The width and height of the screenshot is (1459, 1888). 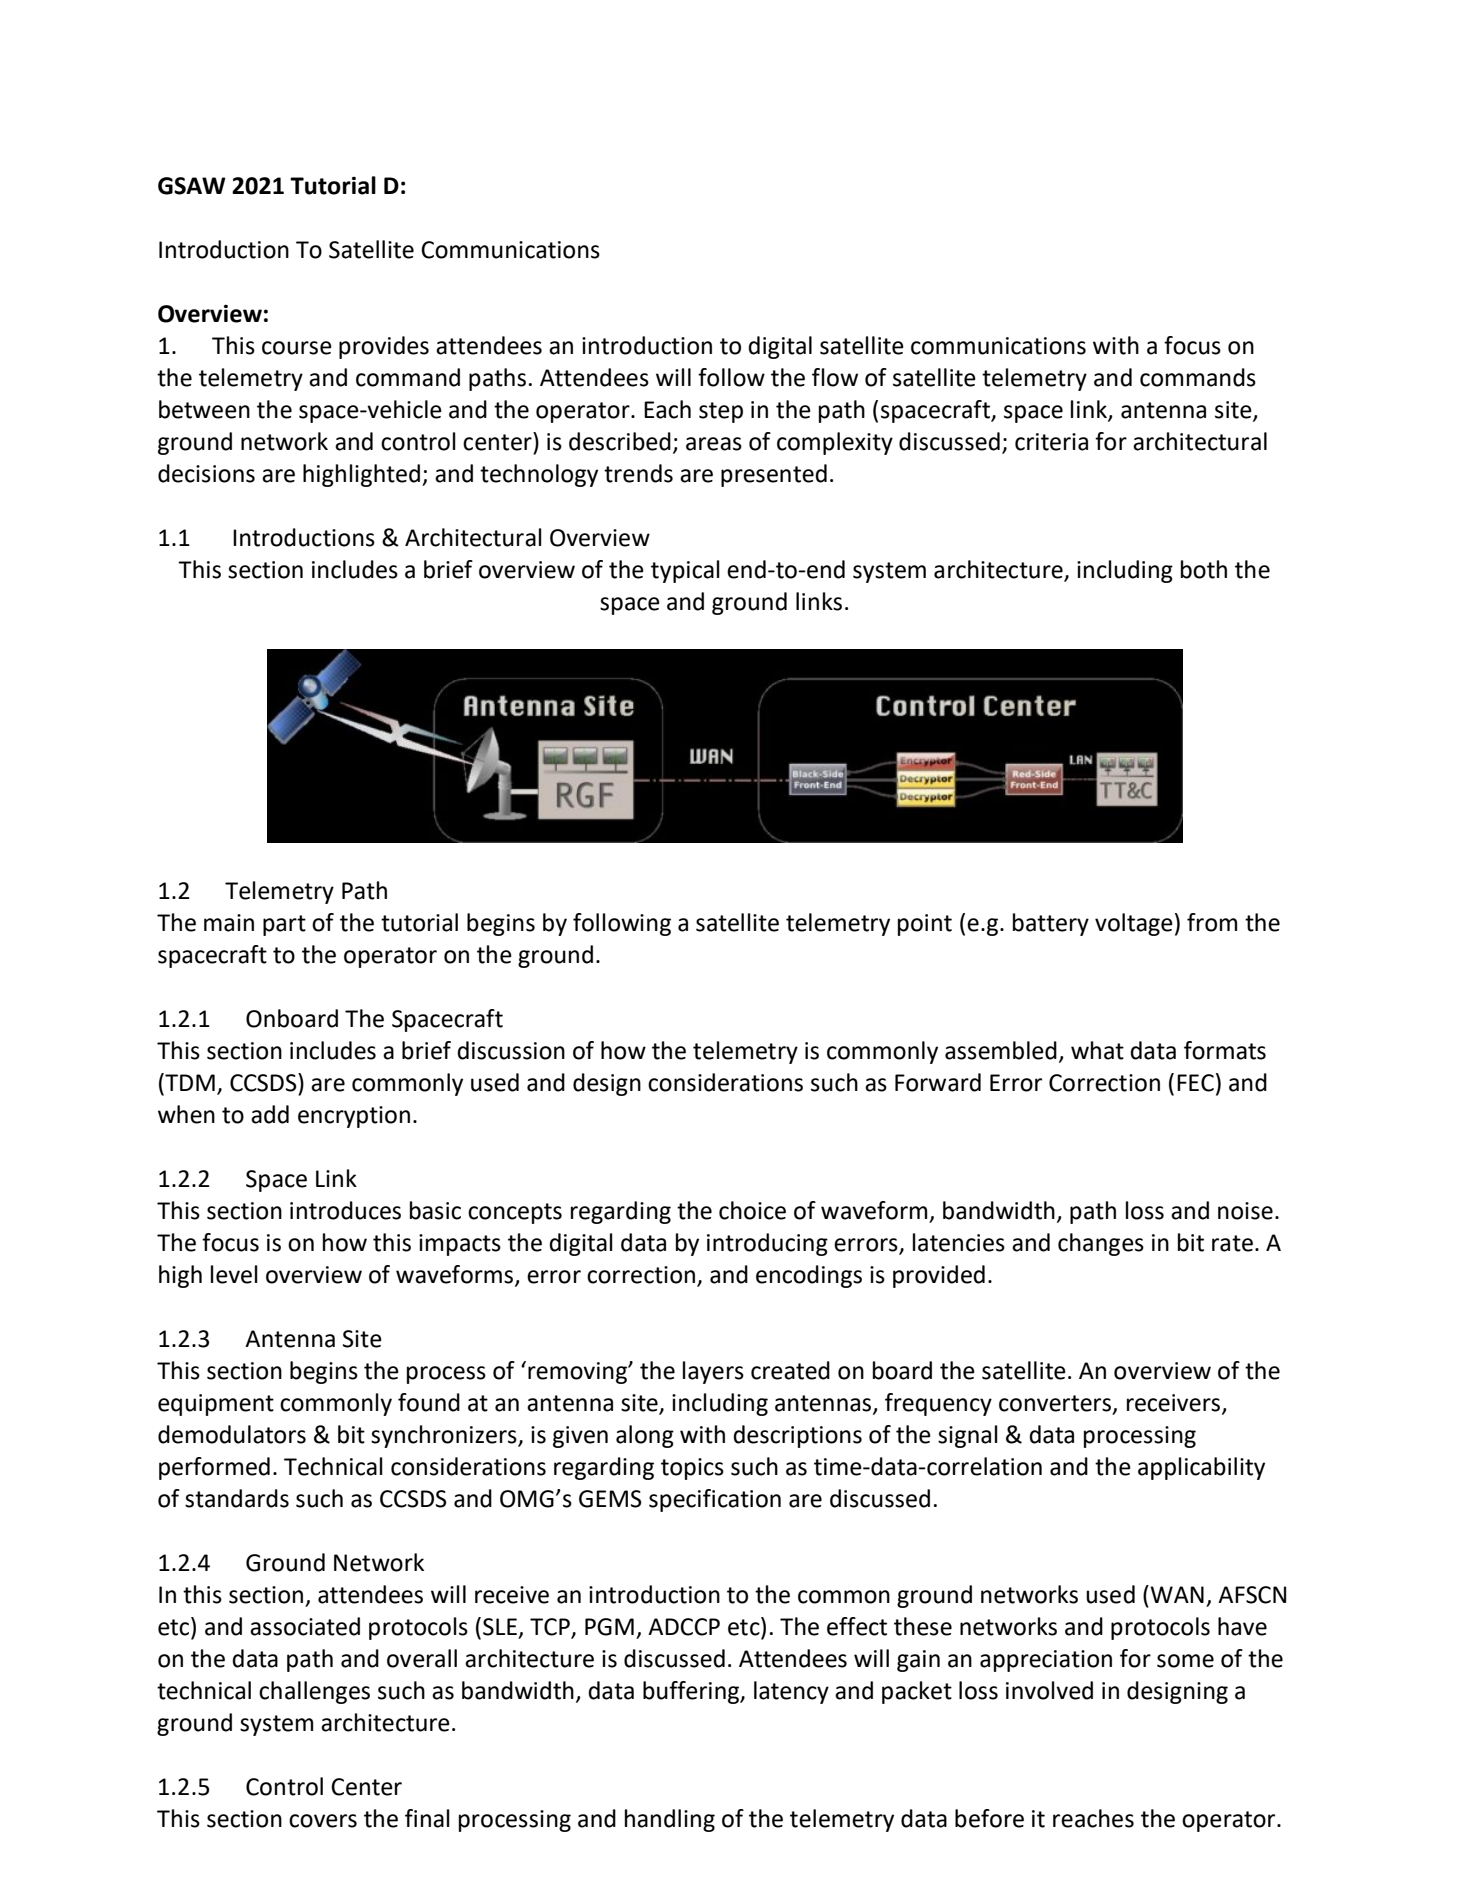 I want to click on changes, so click(x=1101, y=1244).
